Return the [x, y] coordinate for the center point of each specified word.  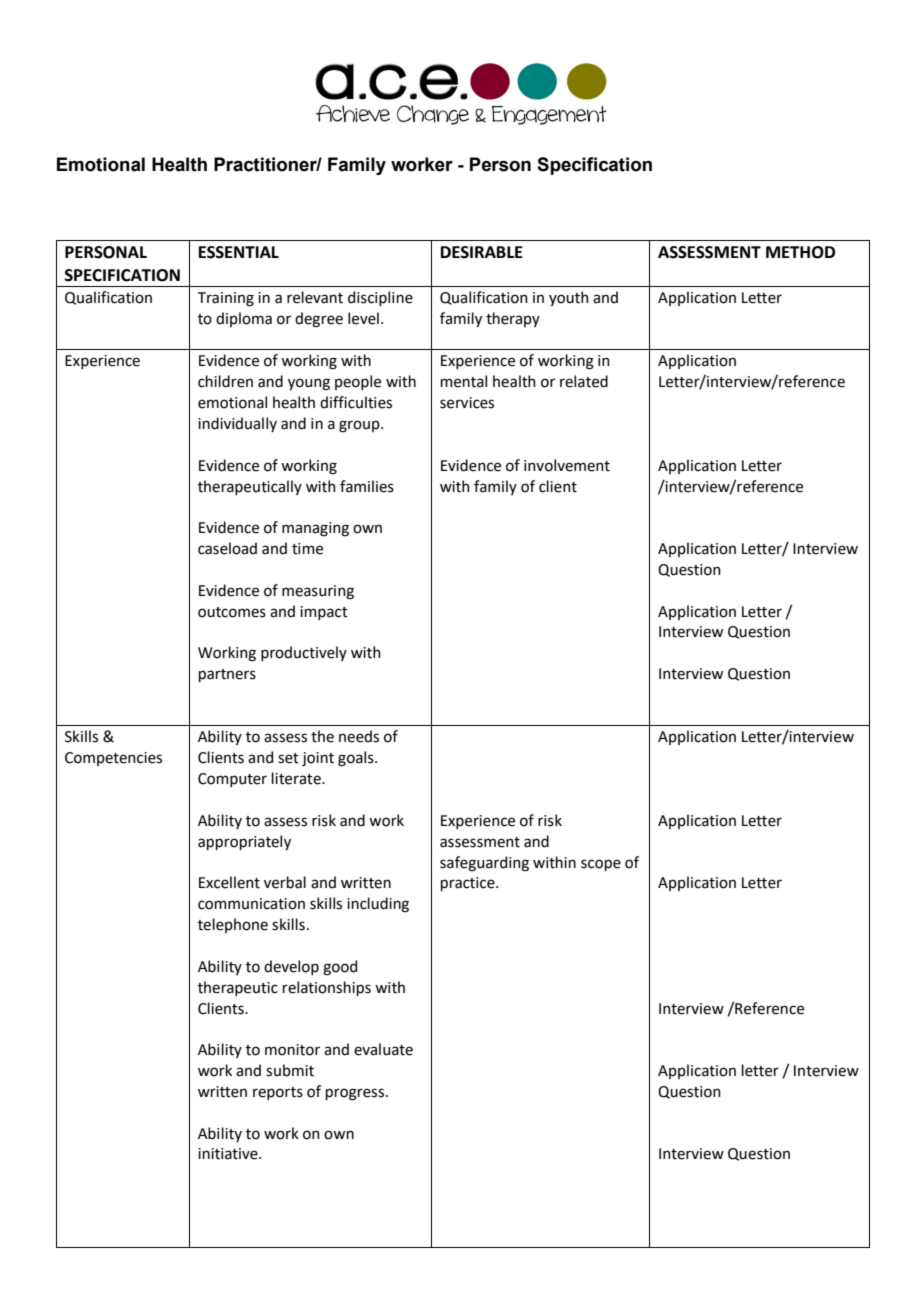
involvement [567, 465]
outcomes [232, 612]
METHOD [800, 252]
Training [226, 299]
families [367, 486]
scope [601, 865]
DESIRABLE [482, 252]
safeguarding [484, 864]
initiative [229, 1154]
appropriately [244, 842]
